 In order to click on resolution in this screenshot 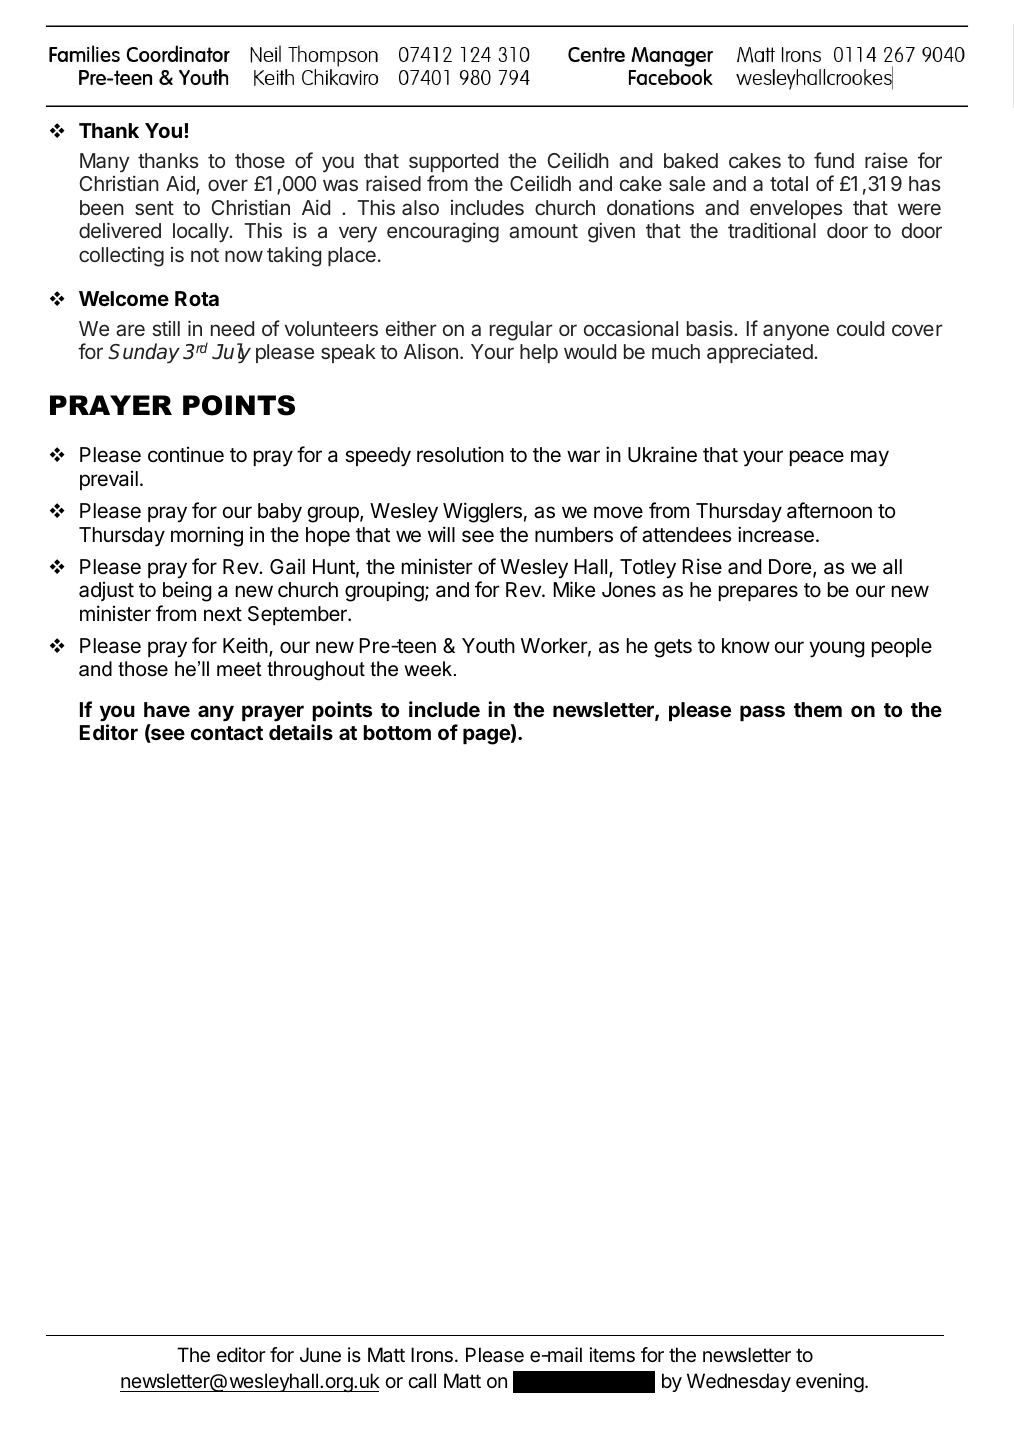, I will do `click(460, 454)`.
